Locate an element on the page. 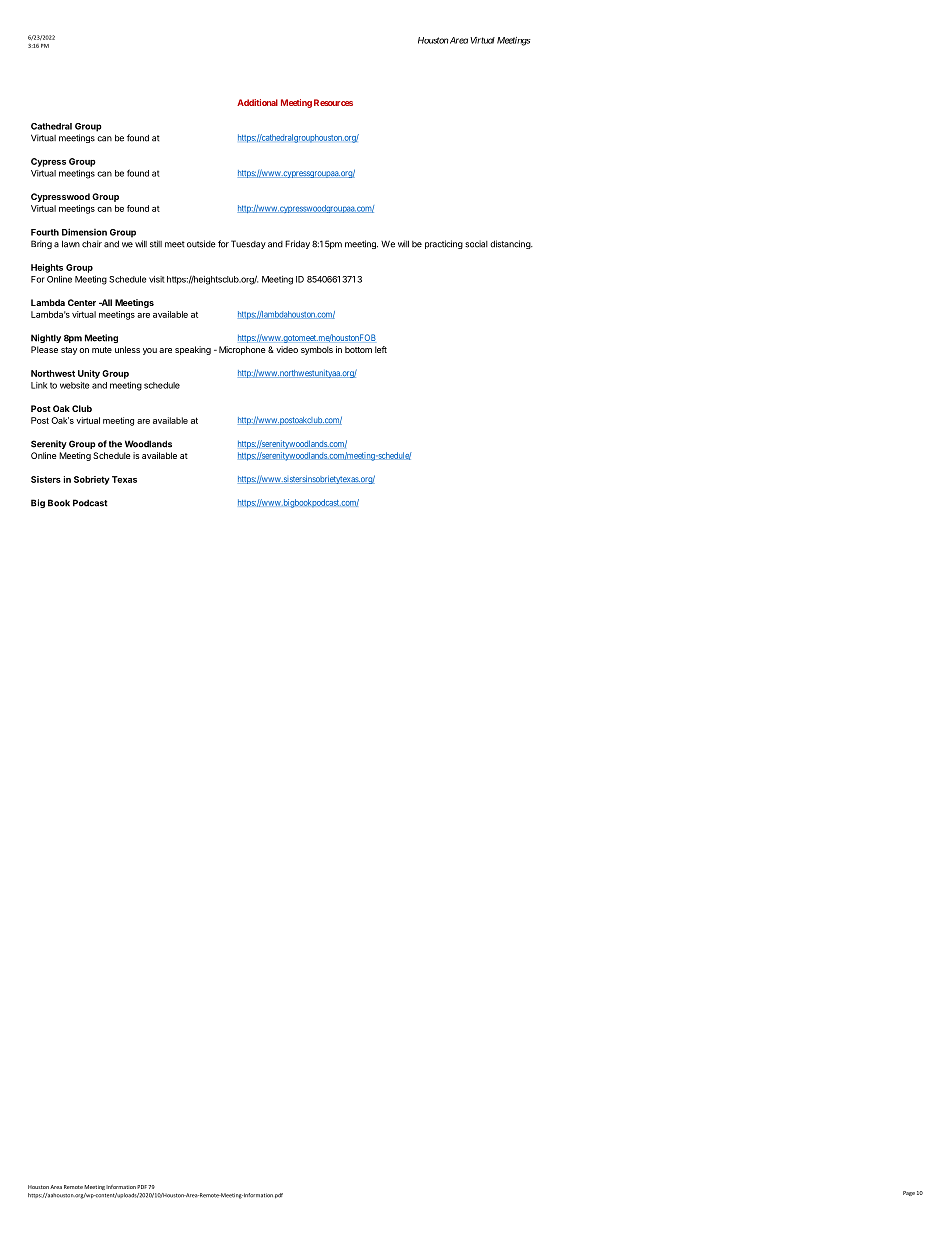 Image resolution: width=952 pixels, height=1233 pixels. website is located at coordinates (75, 385).
